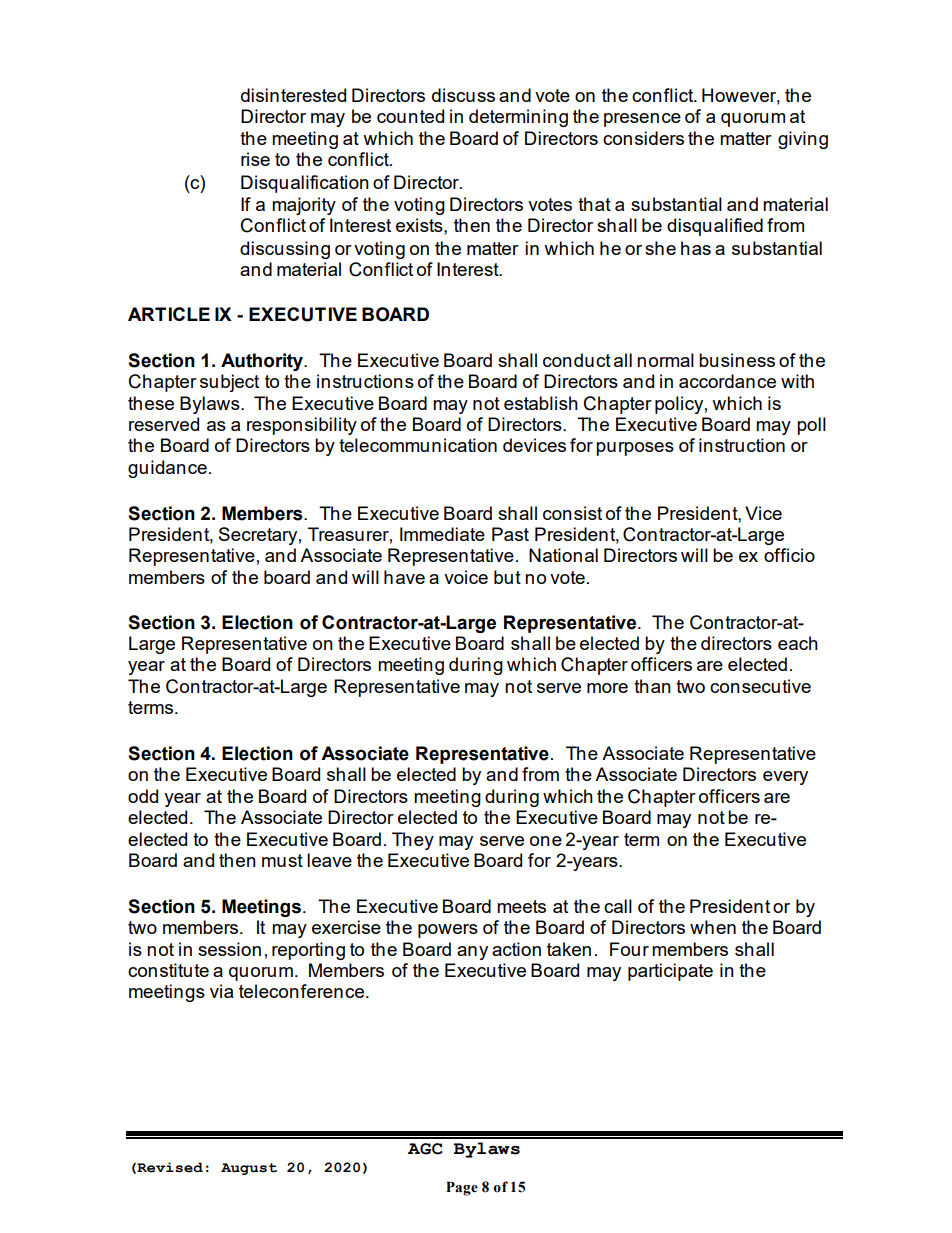 The image size is (952, 1233). What do you see at coordinates (760, 686) in the screenshot?
I see `consecutive` at bounding box center [760, 686].
